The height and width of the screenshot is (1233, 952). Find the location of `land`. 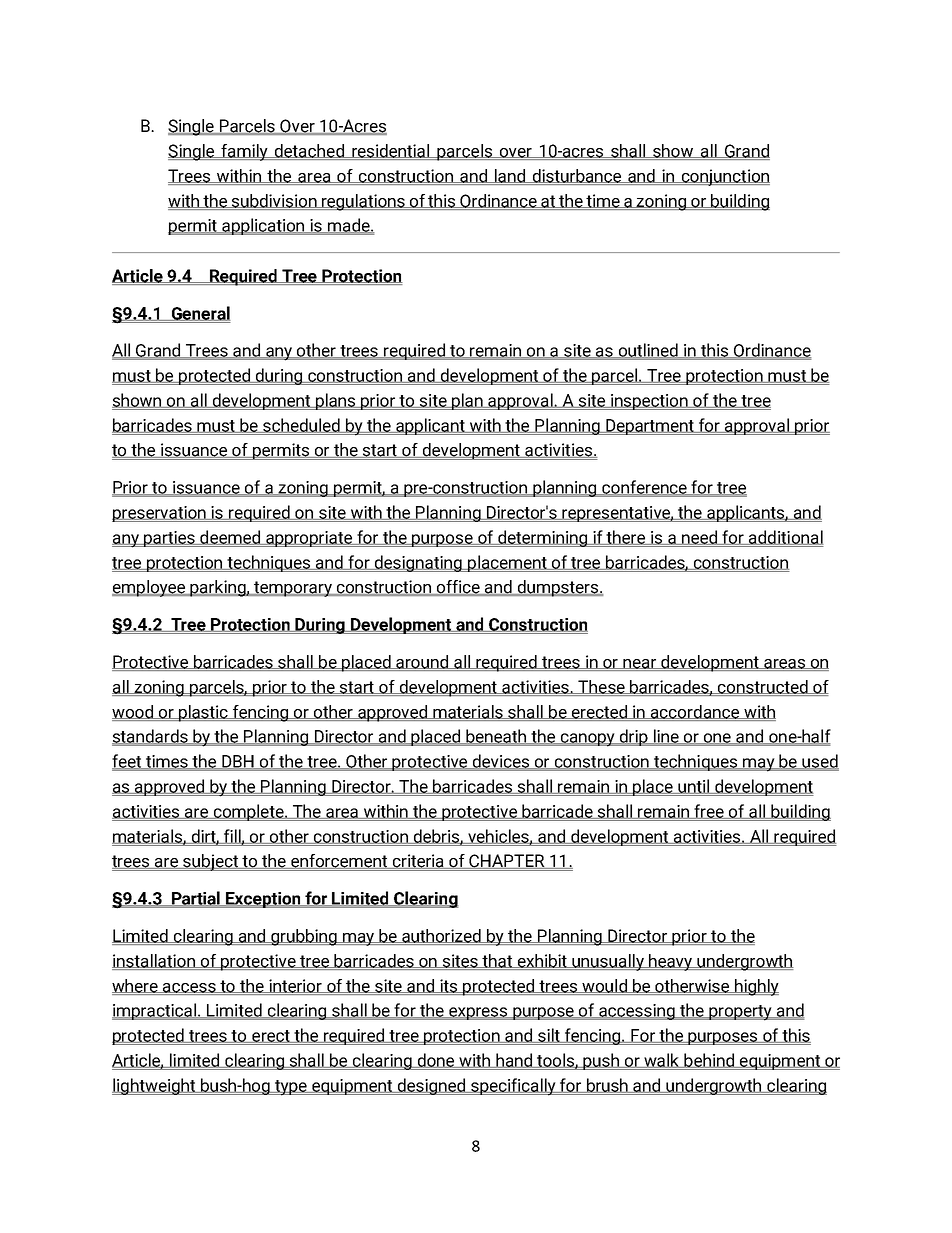

land is located at coordinates (510, 177).
